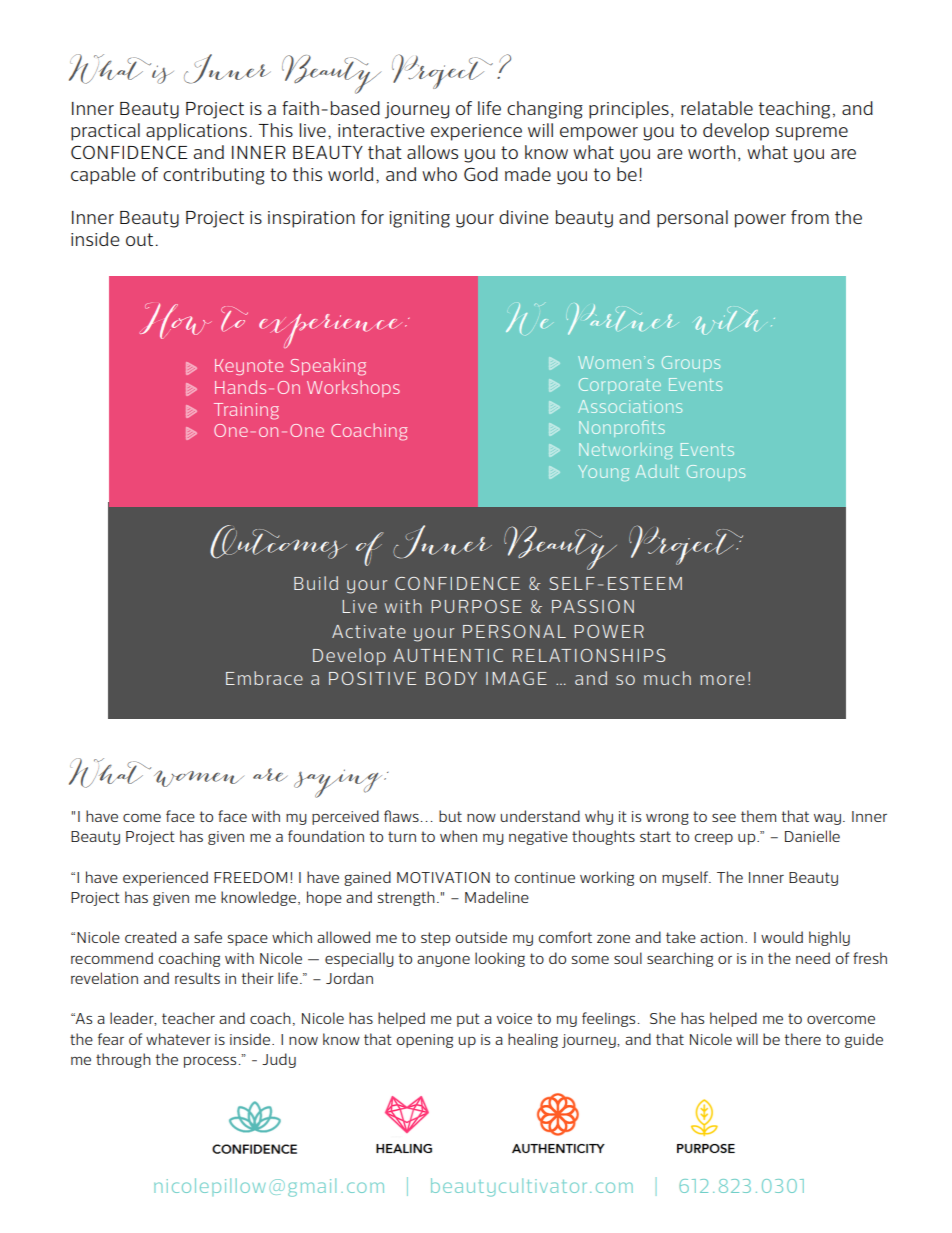 This document has height=1233, width=952. What do you see at coordinates (196, 132) in the document?
I see `applications` at bounding box center [196, 132].
